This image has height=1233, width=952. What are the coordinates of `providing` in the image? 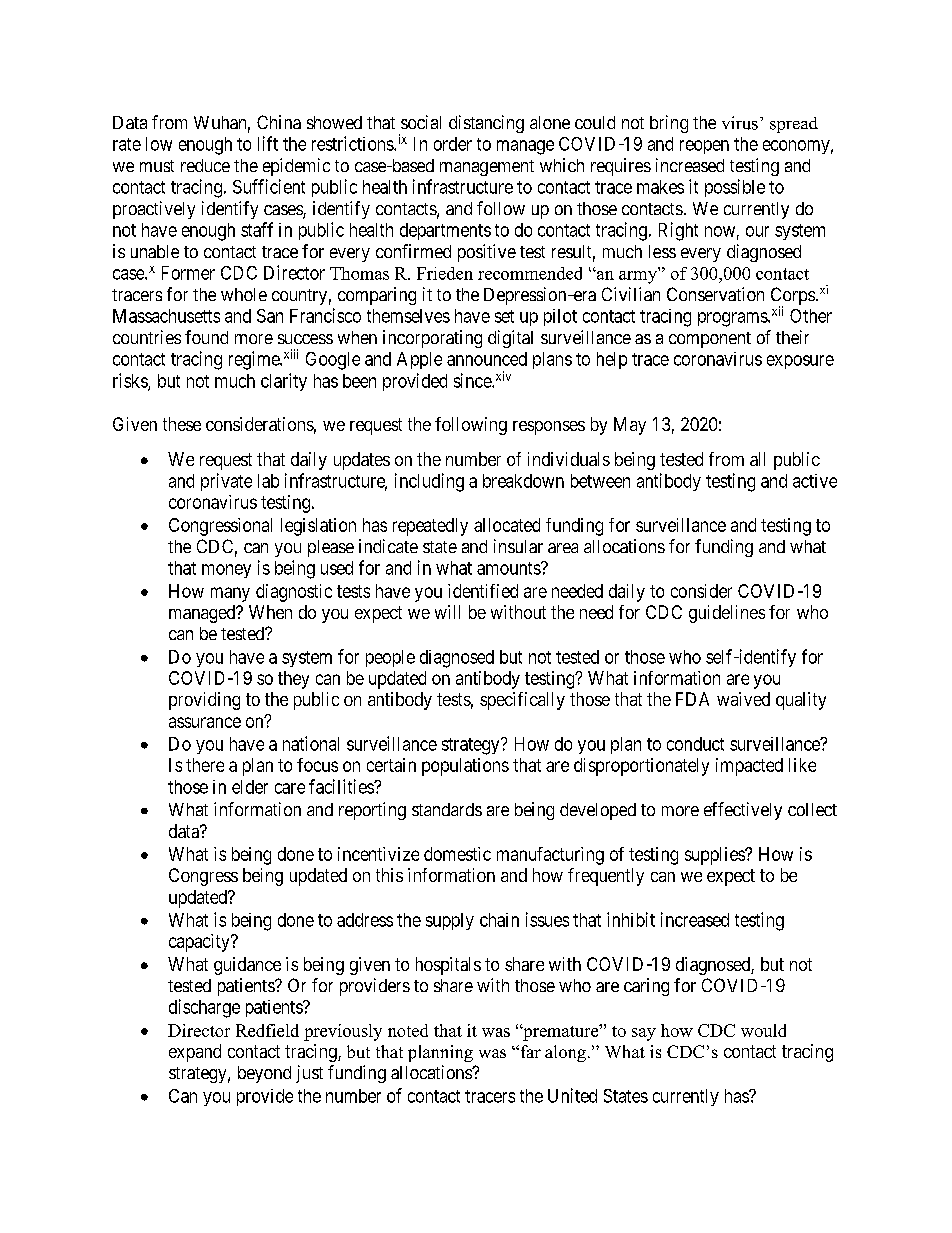 It's located at (204, 701).
